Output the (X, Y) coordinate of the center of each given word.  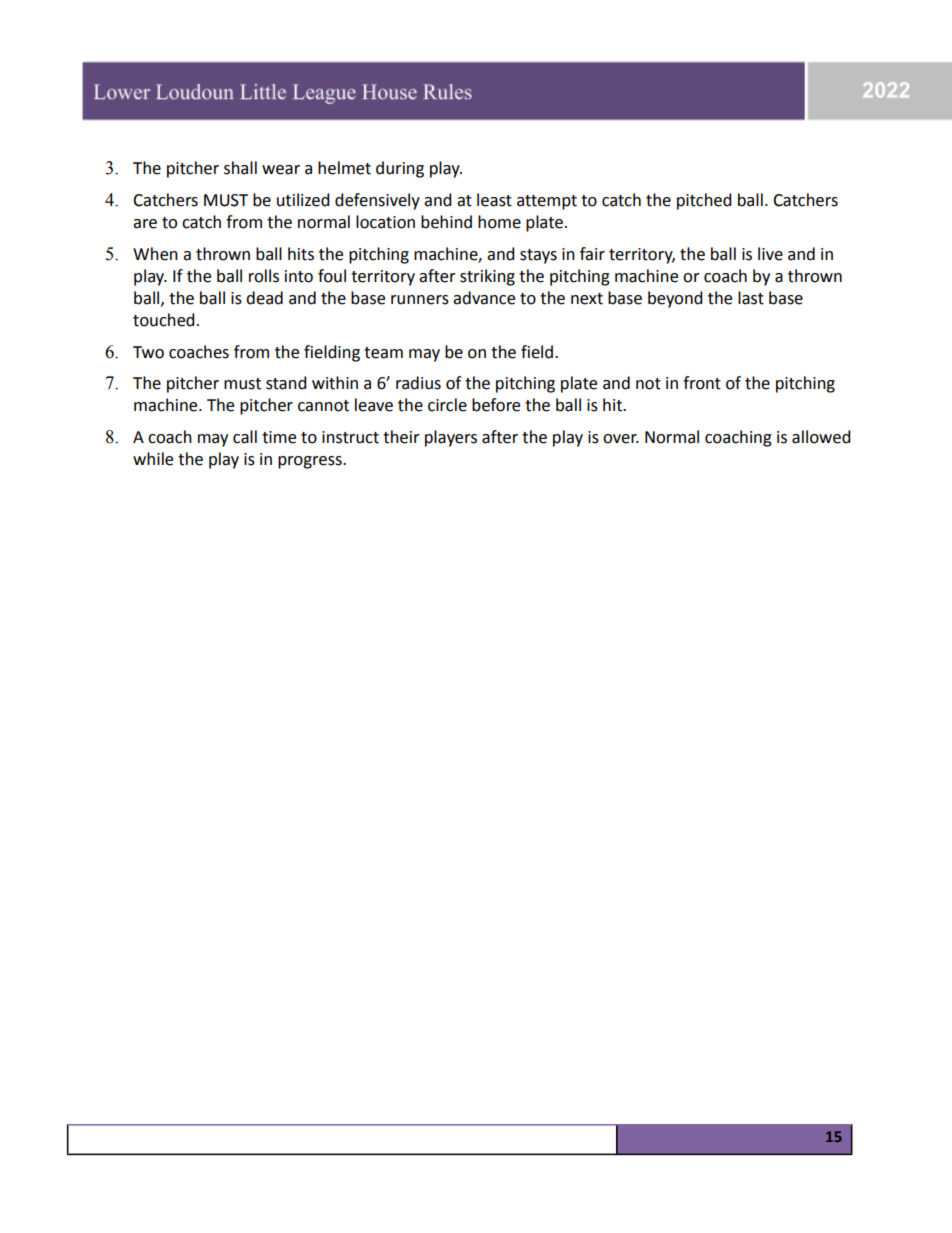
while (153, 459)
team (383, 353)
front (702, 383)
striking (487, 277)
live (770, 254)
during (400, 169)
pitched (704, 201)
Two (148, 352)
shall (240, 168)
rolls (264, 276)
